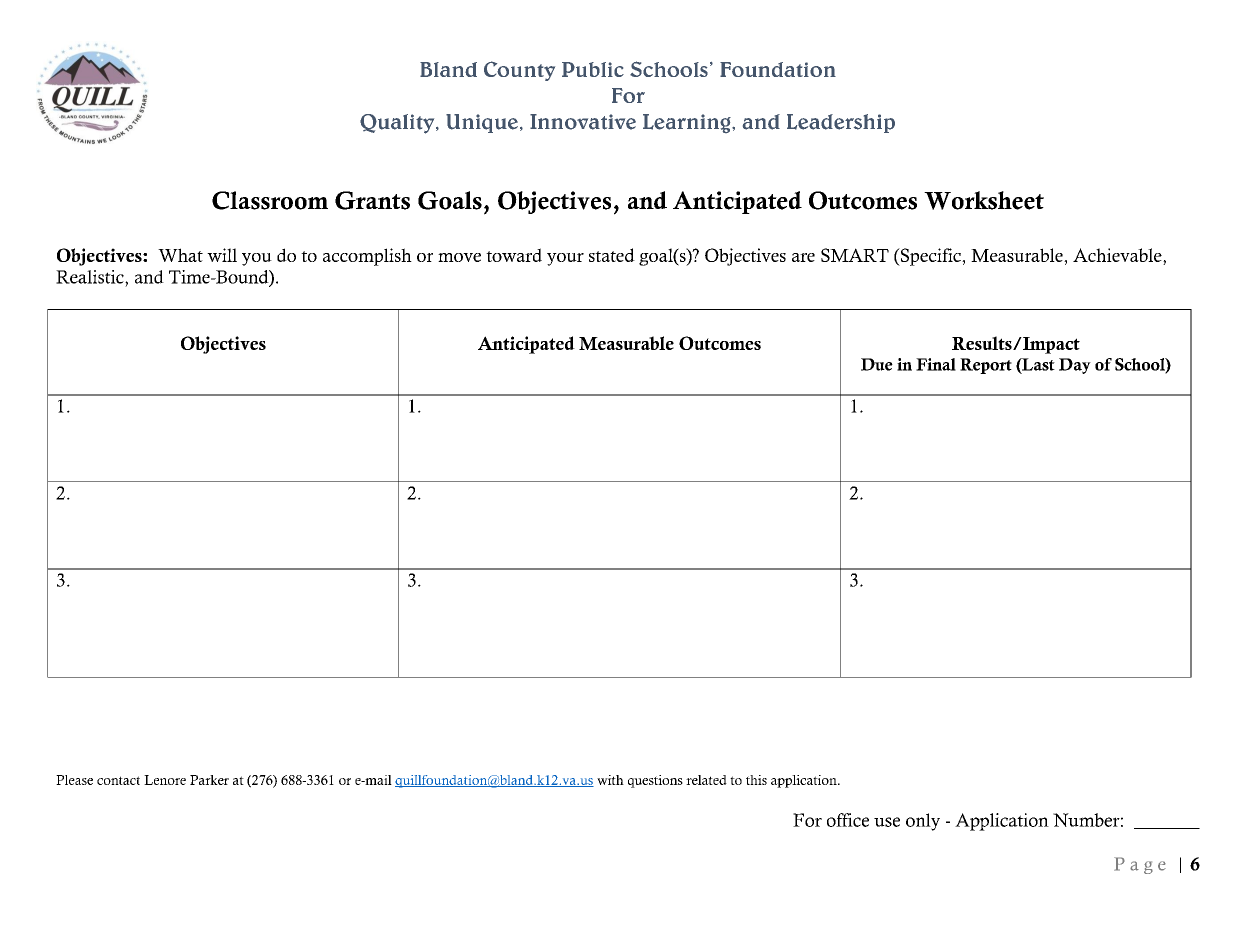 This screenshot has width=1233, height=952. What do you see at coordinates (841, 123) in the screenshot?
I see `Leadership` at bounding box center [841, 123].
